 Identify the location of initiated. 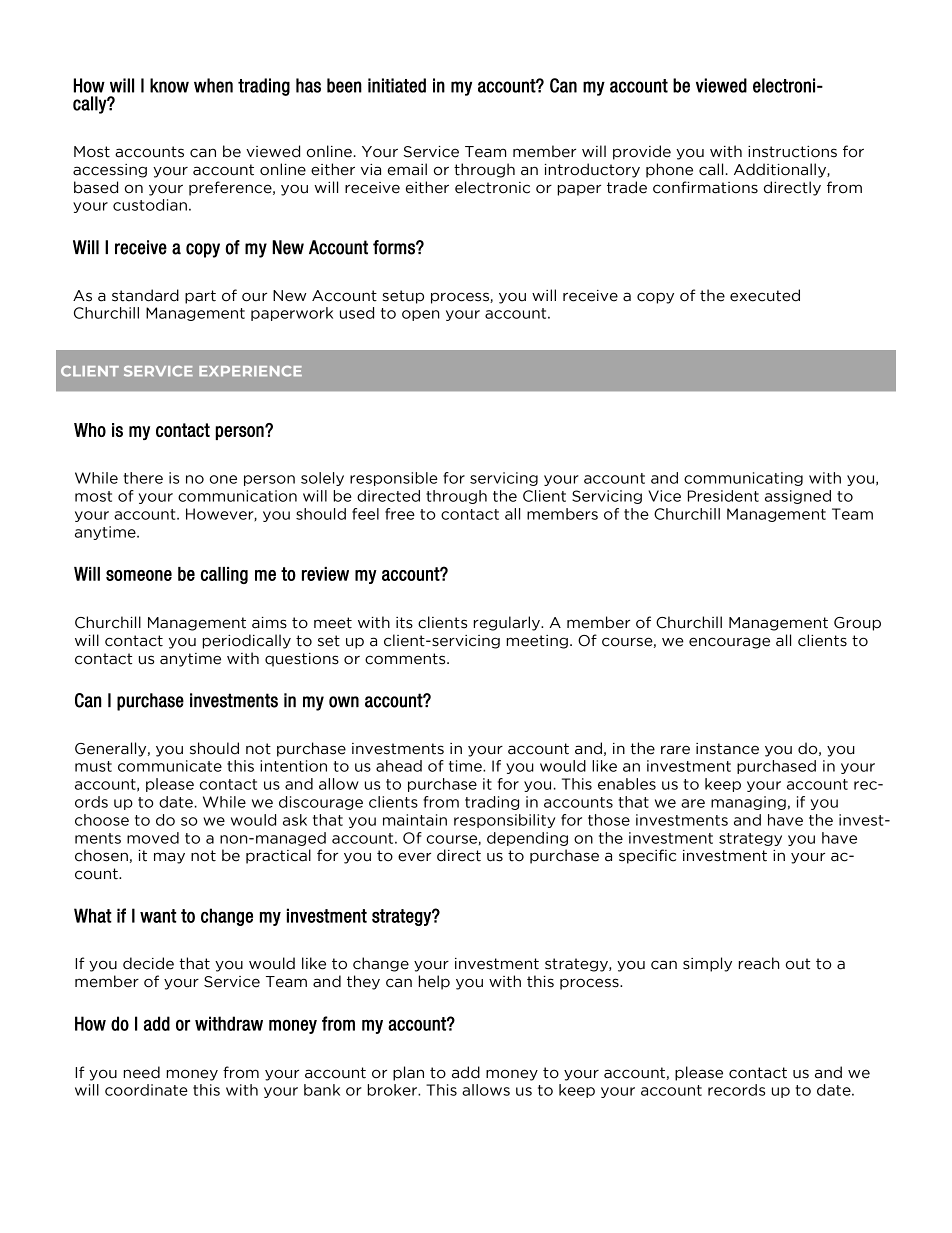
(397, 85).
